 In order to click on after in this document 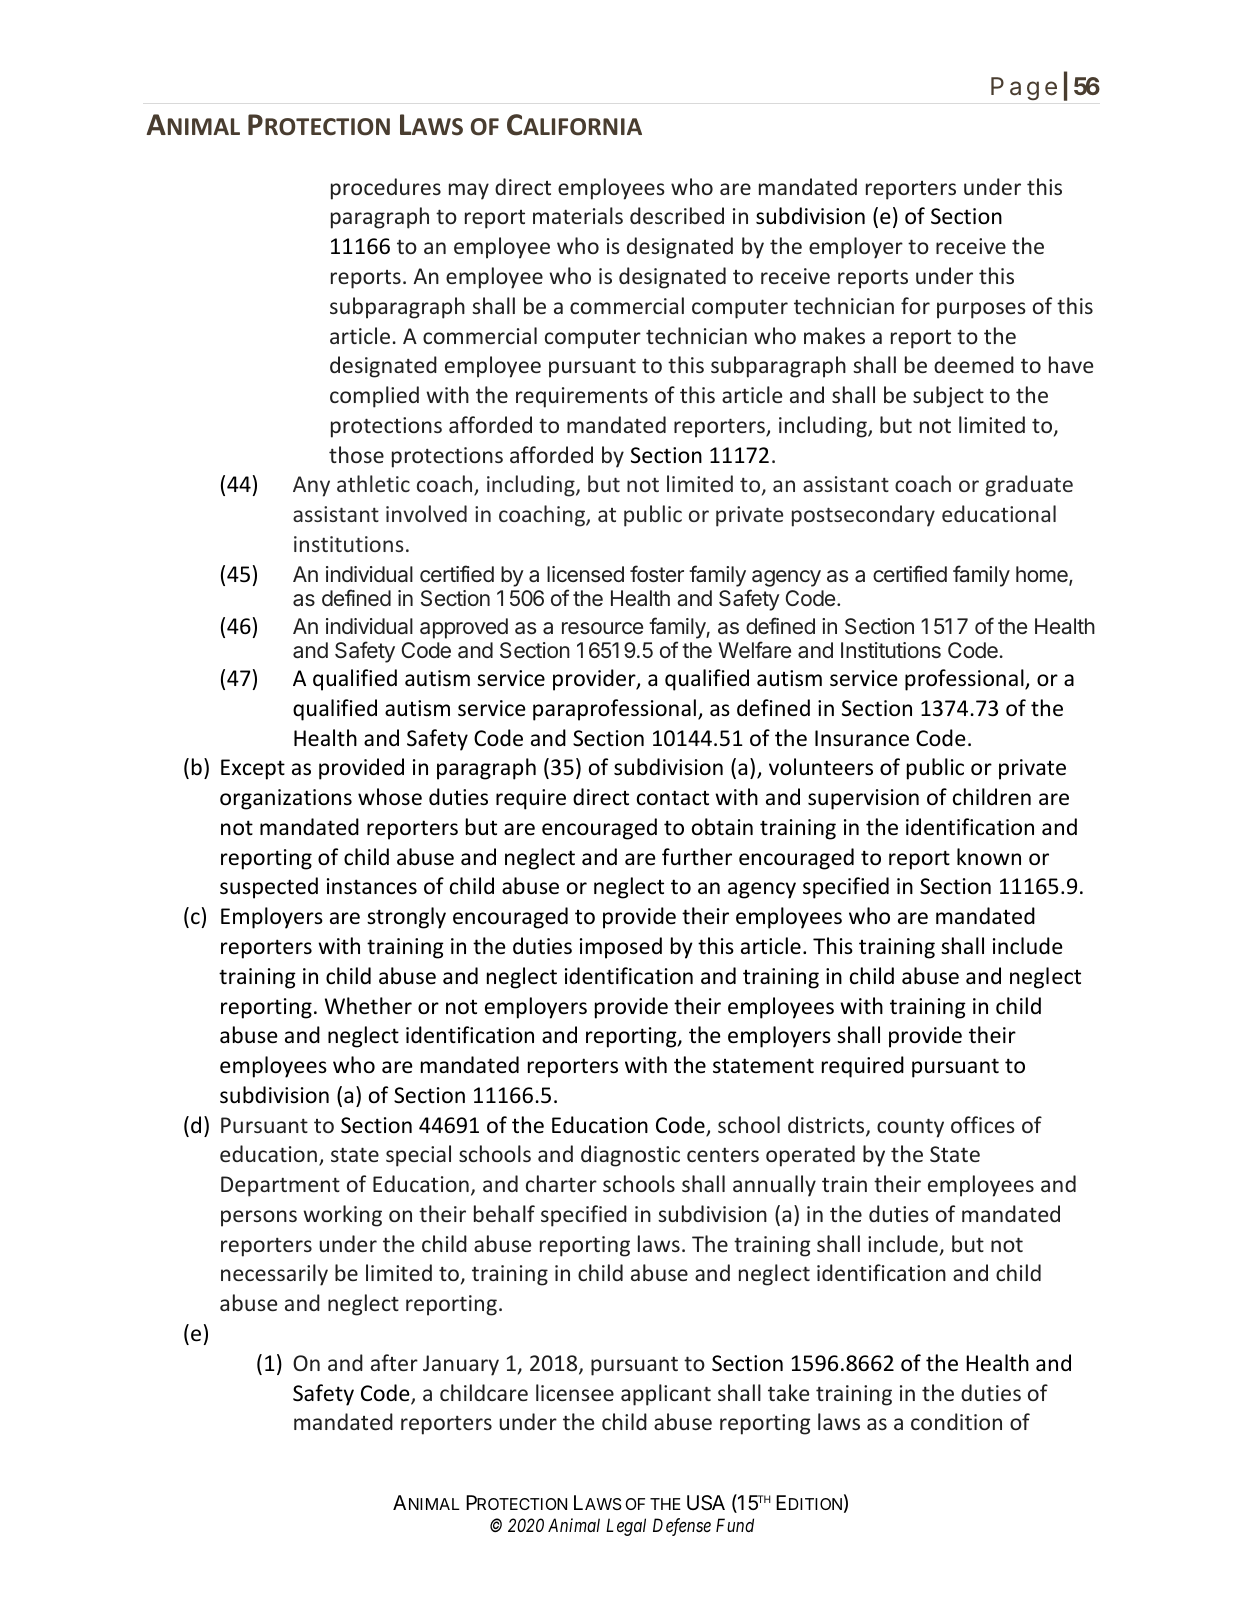, I will do `click(394, 1362)`.
